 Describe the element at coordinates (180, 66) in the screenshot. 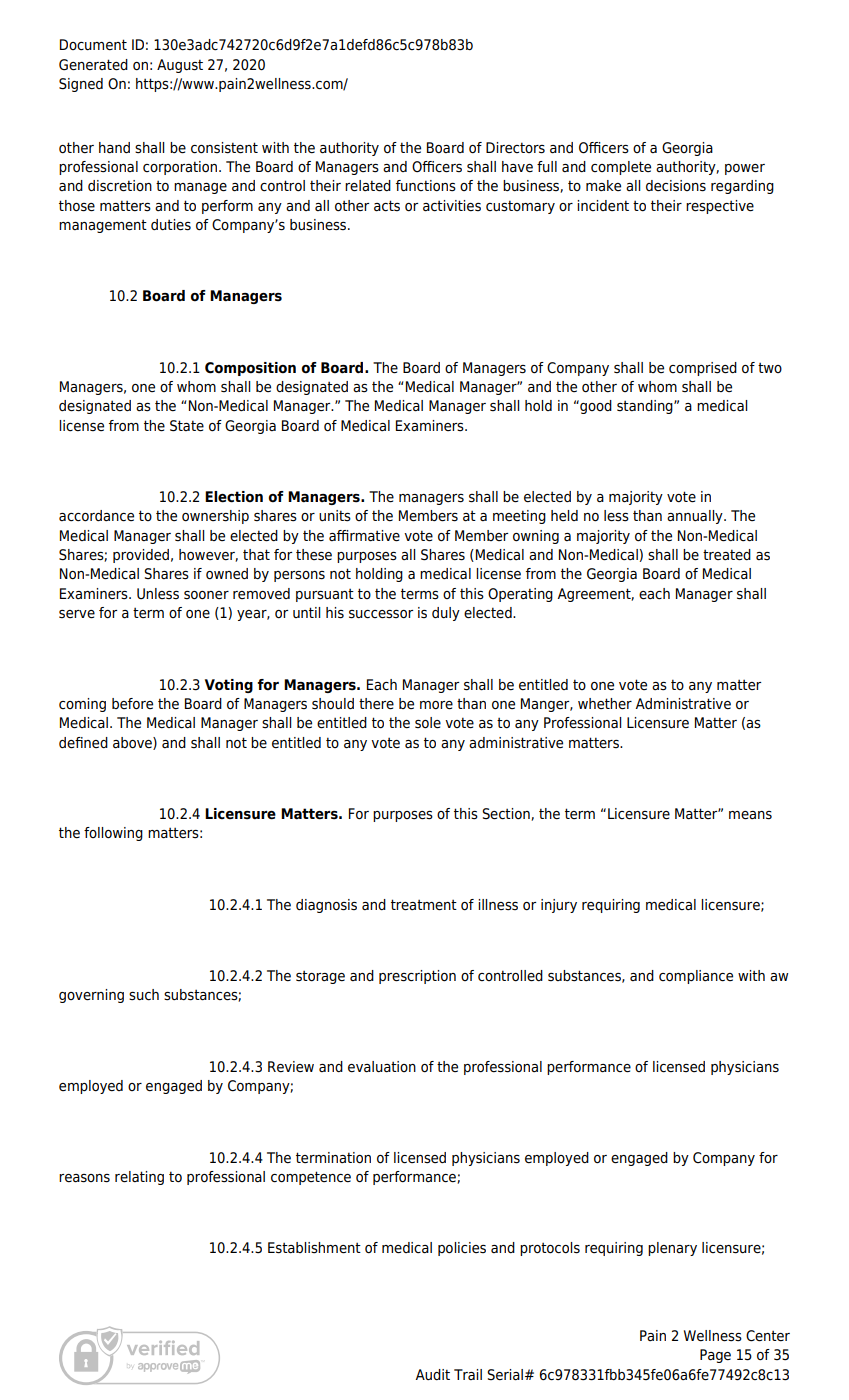

I see `August` at that location.
